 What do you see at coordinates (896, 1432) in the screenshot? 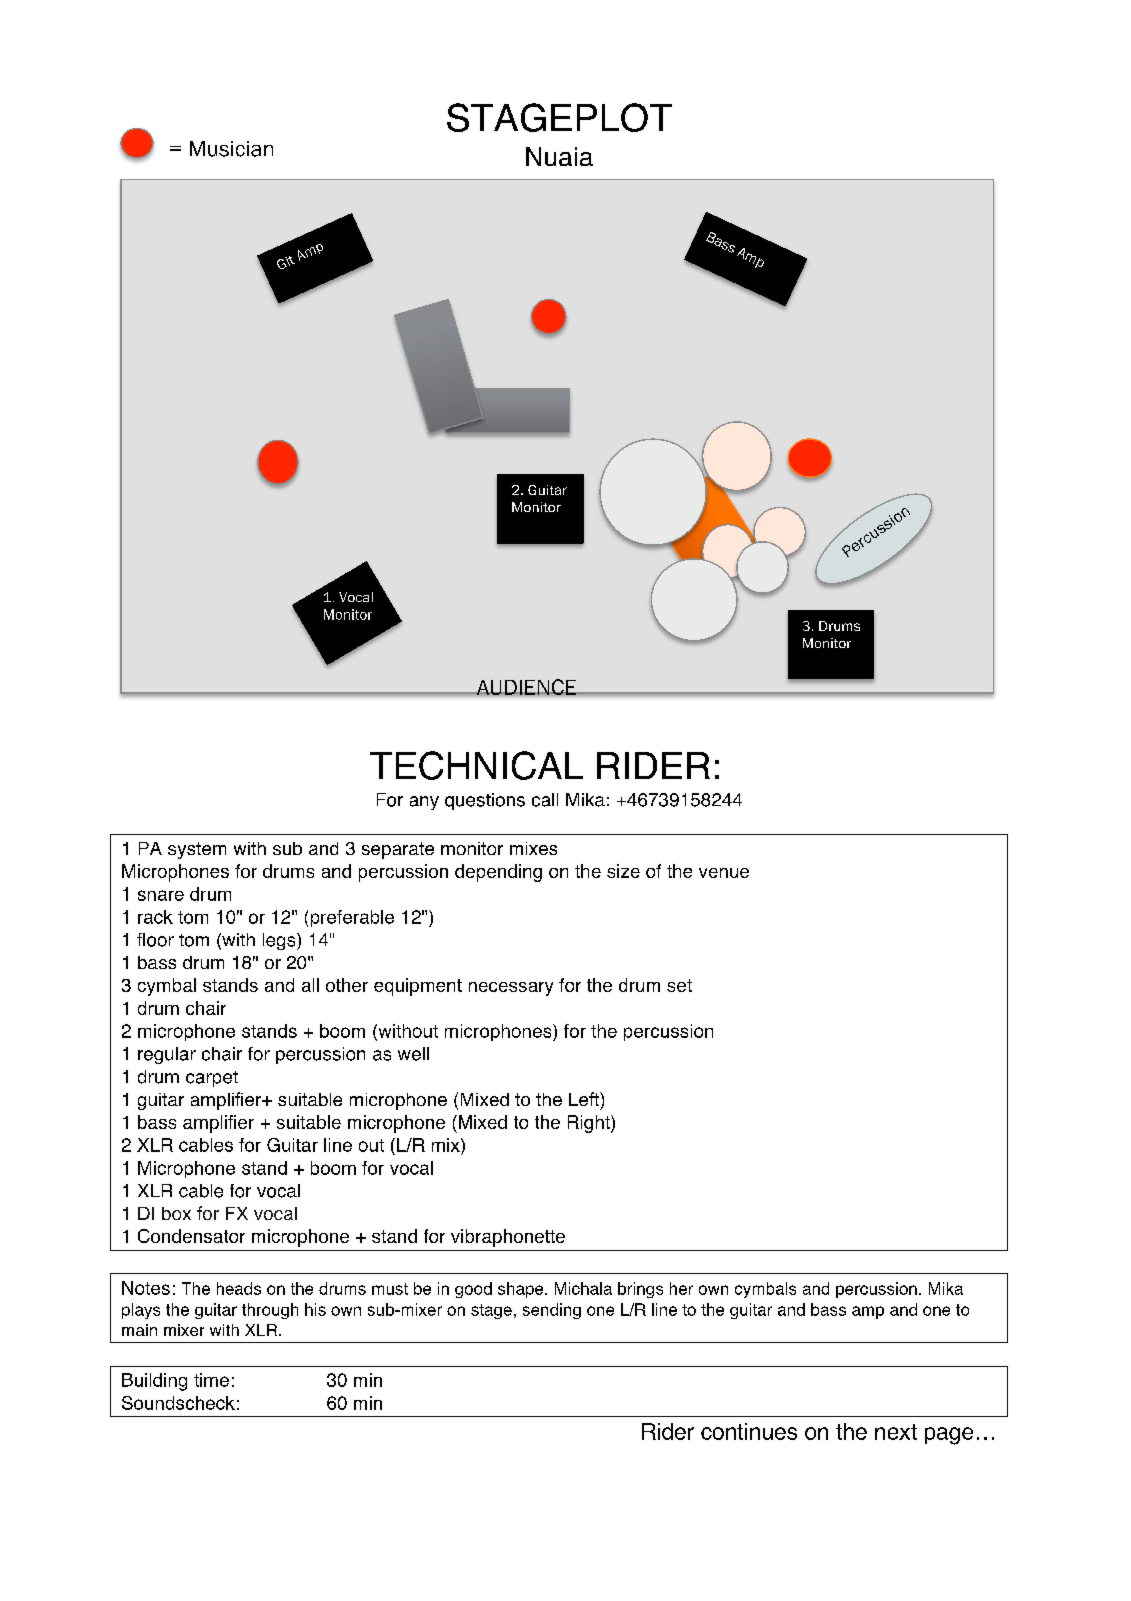
I see `next` at bounding box center [896, 1432].
